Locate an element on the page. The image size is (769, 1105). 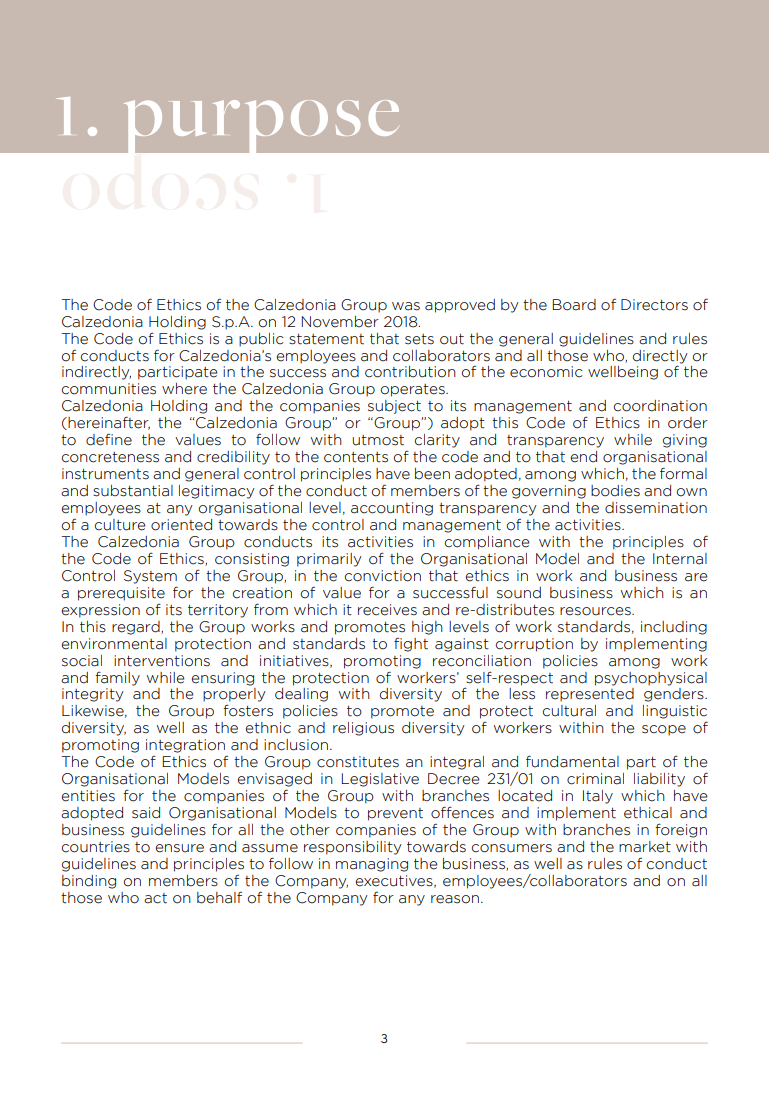
contents is located at coordinates (356, 457).
